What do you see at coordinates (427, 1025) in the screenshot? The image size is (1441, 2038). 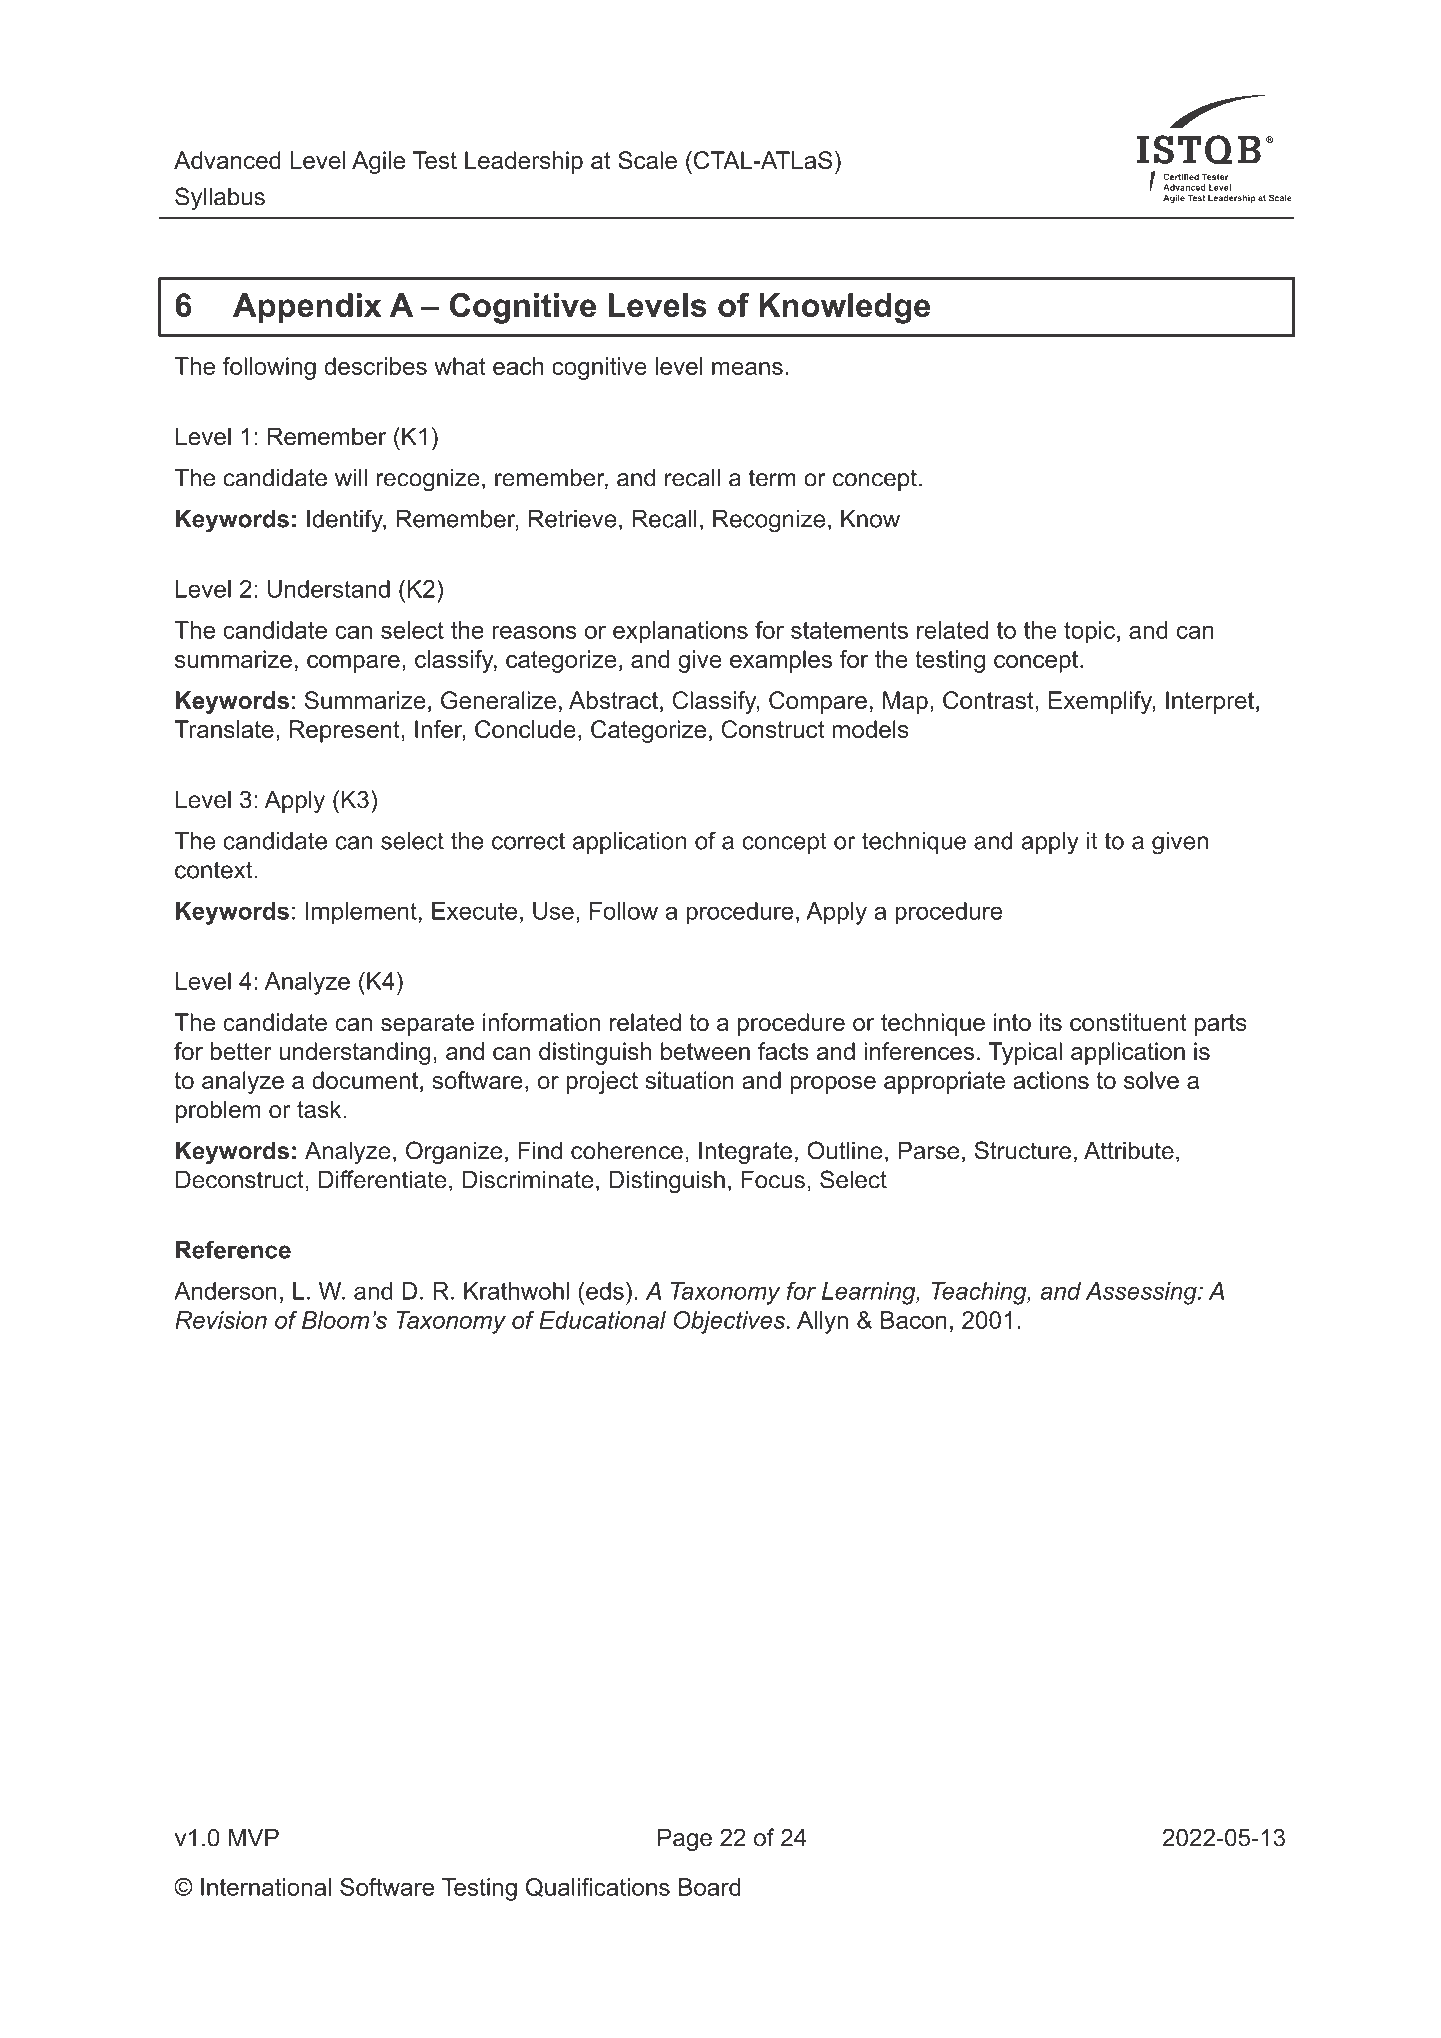 I see `separate` at bounding box center [427, 1025].
